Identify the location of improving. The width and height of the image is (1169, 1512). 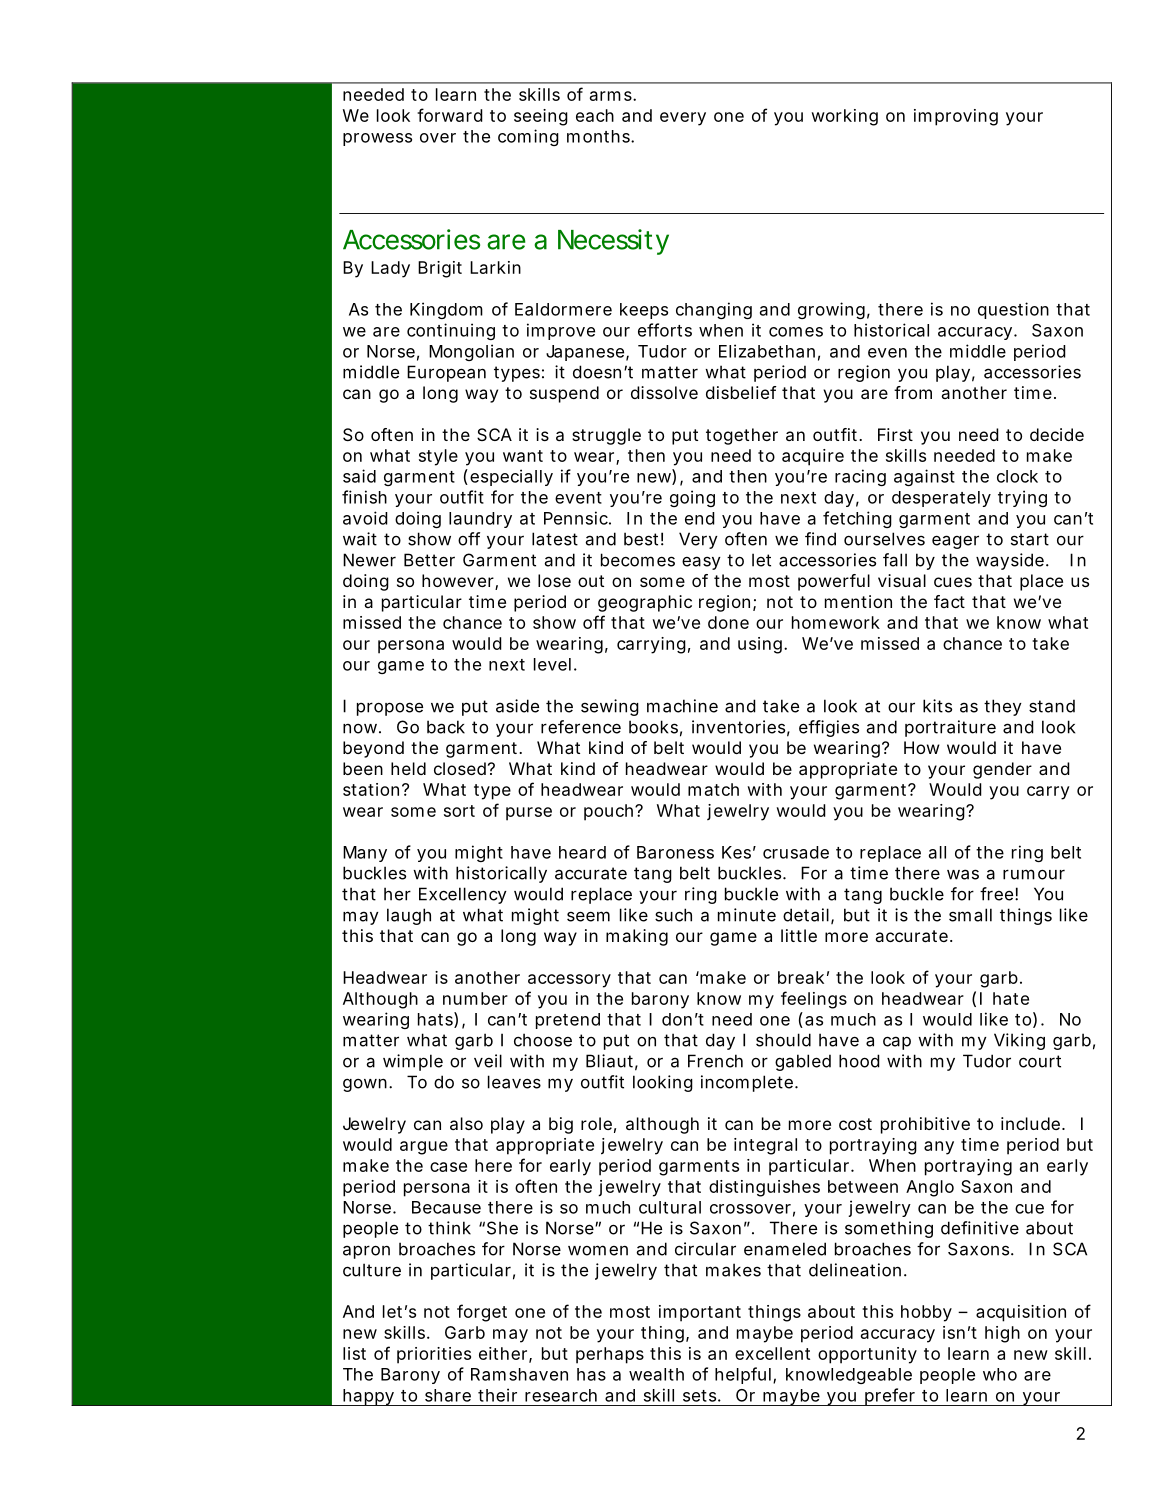
(956, 117).
